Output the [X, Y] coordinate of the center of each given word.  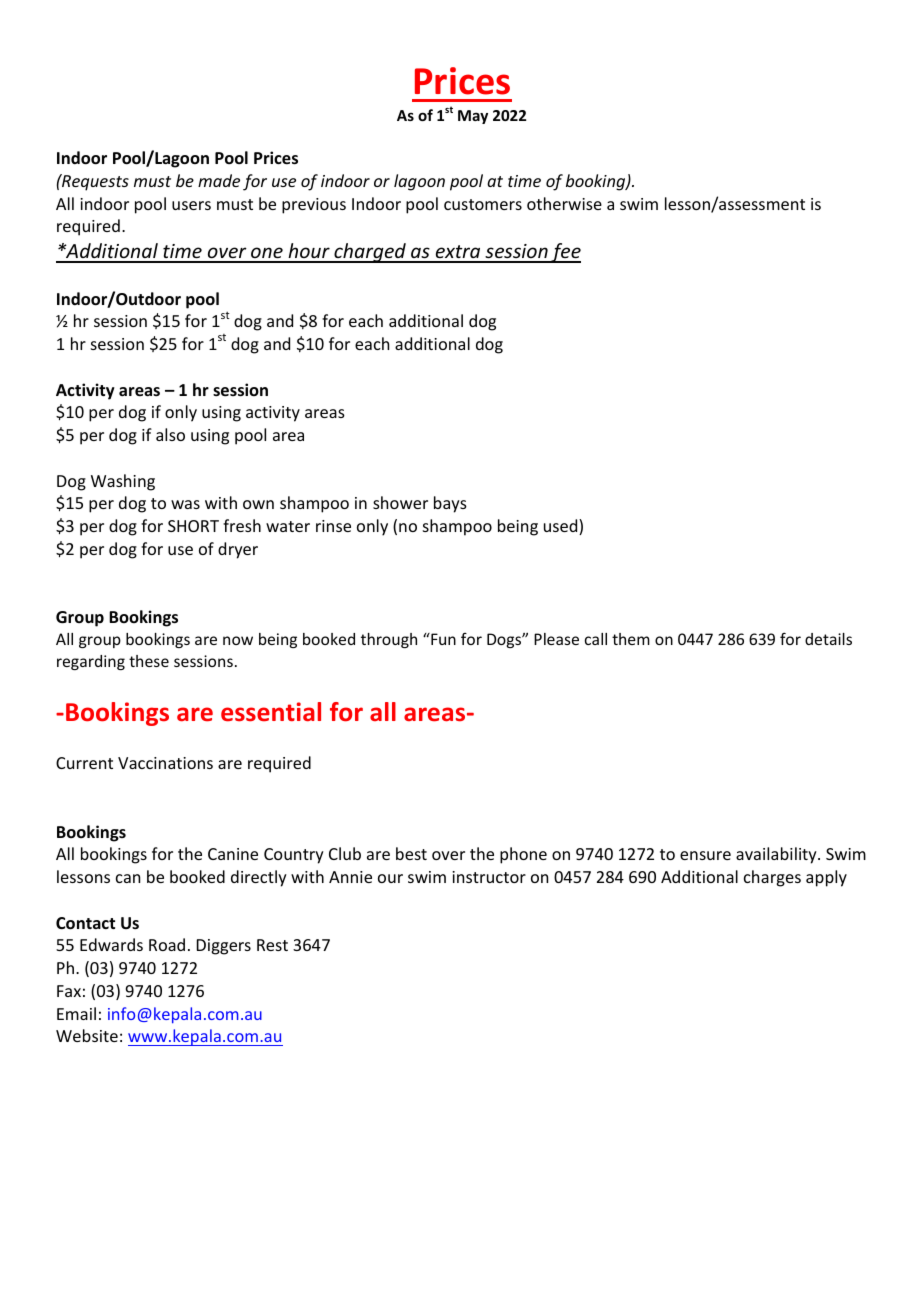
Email [76, 1013]
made [219, 180]
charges [772, 878]
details [828, 639]
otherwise [564, 203]
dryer [238, 550]
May [473, 117]
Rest [272, 945]
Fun [442, 639]
